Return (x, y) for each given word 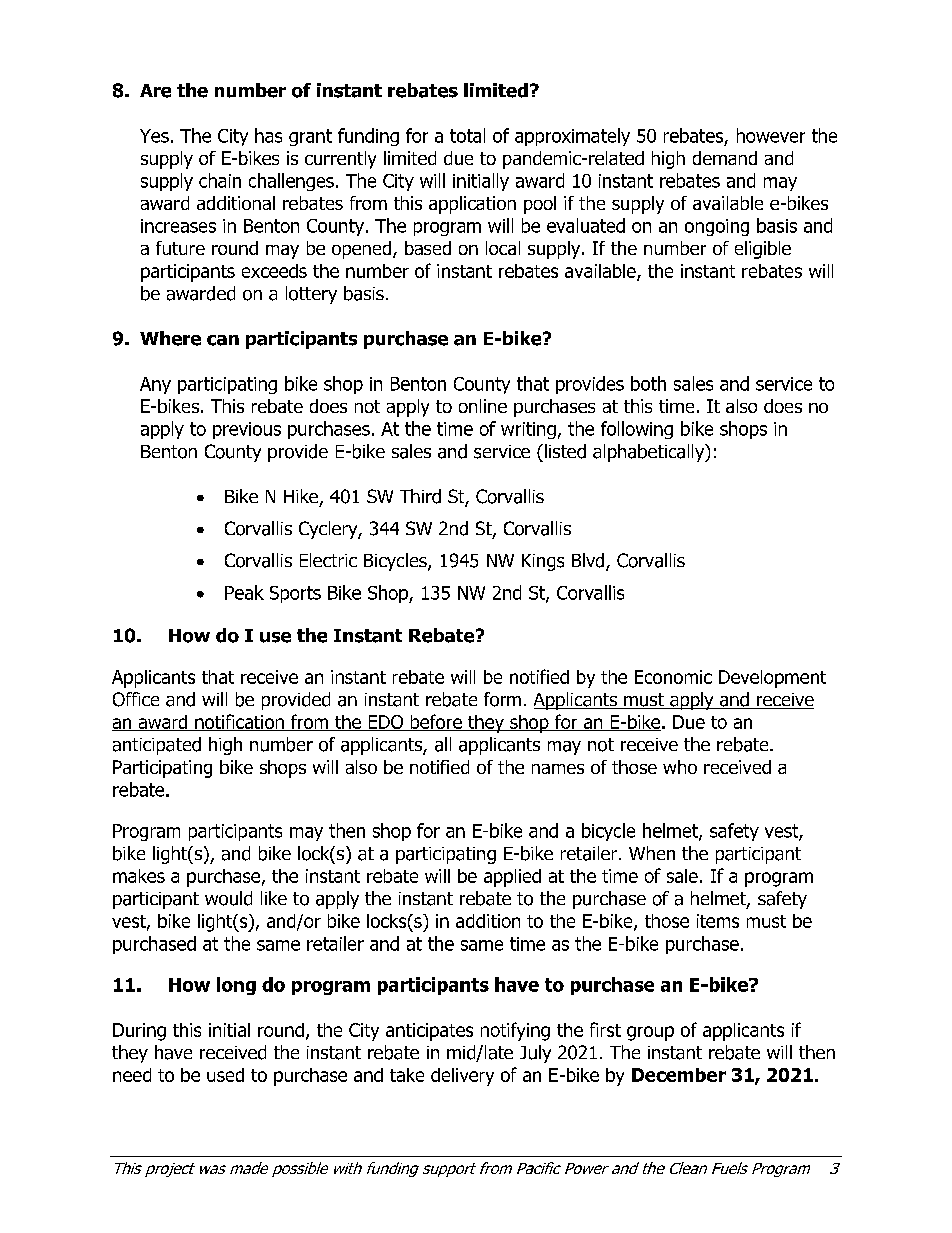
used (225, 1075)
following (637, 430)
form (502, 699)
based (428, 248)
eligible (763, 250)
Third (420, 496)
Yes (154, 136)
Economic (673, 677)
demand (725, 158)
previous (247, 430)
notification (239, 722)
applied (512, 878)
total (467, 135)
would (228, 898)
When (652, 853)
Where (170, 338)
